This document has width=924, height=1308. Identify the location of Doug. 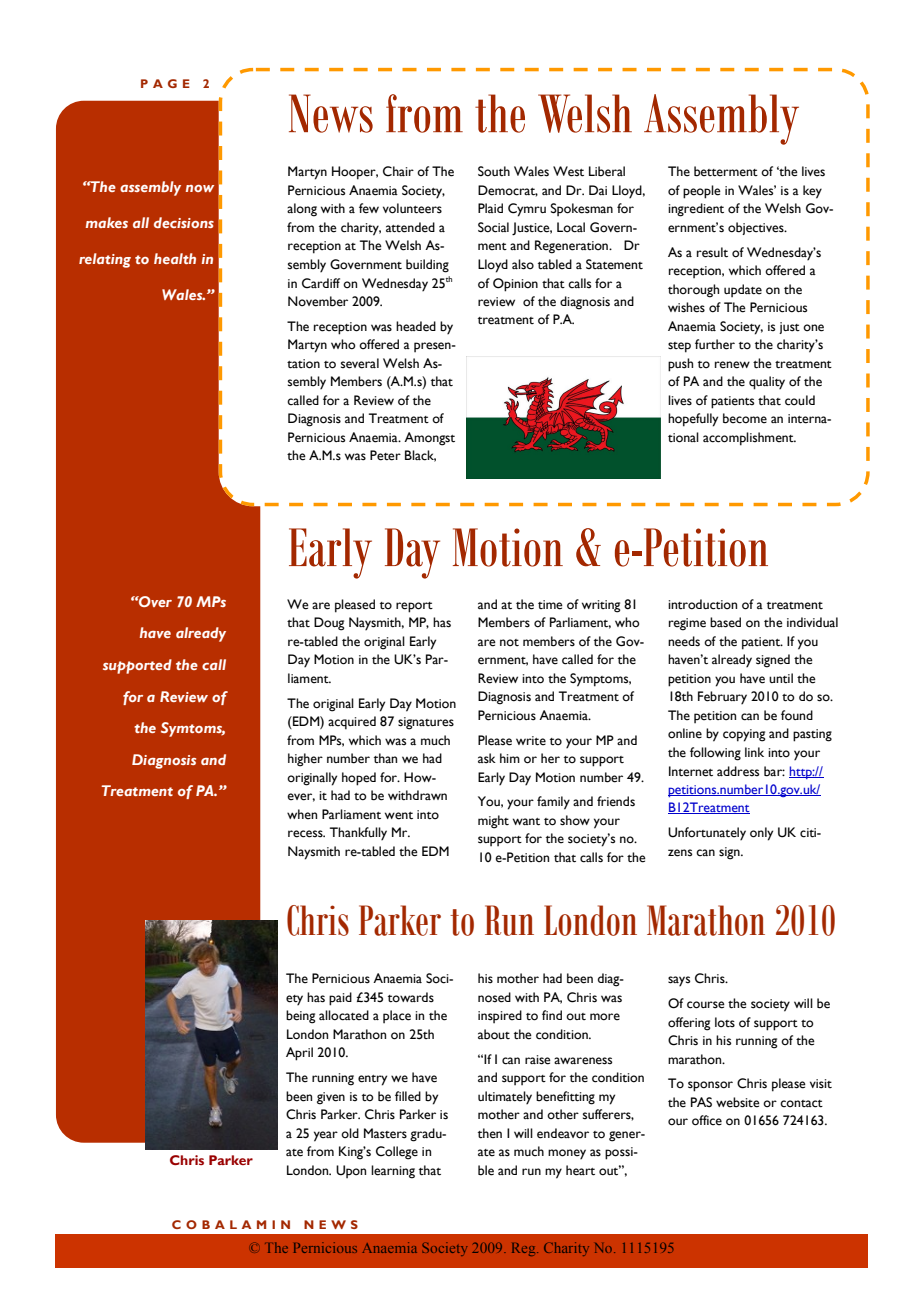
(329, 624).
